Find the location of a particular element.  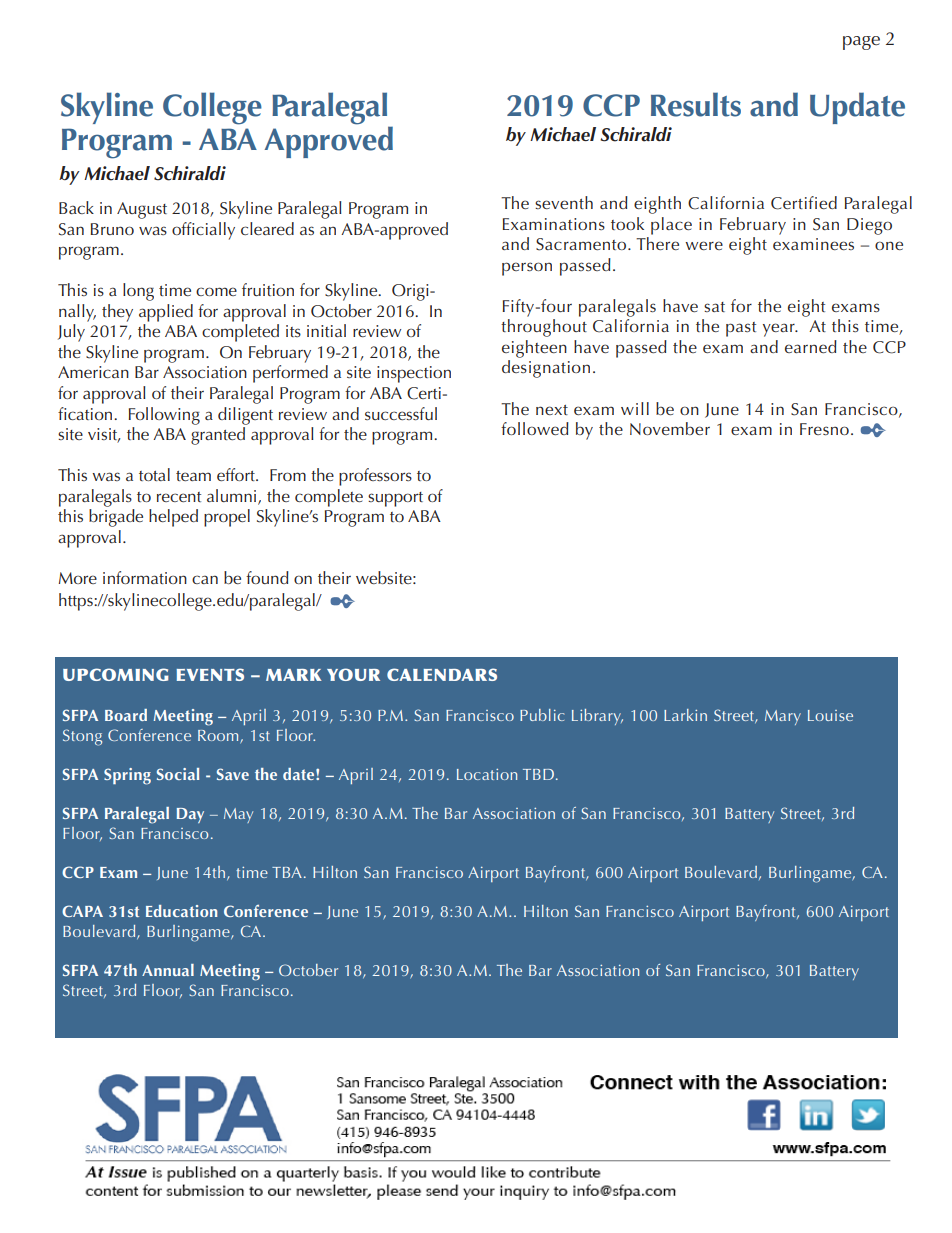

recent is located at coordinates (179, 497).
